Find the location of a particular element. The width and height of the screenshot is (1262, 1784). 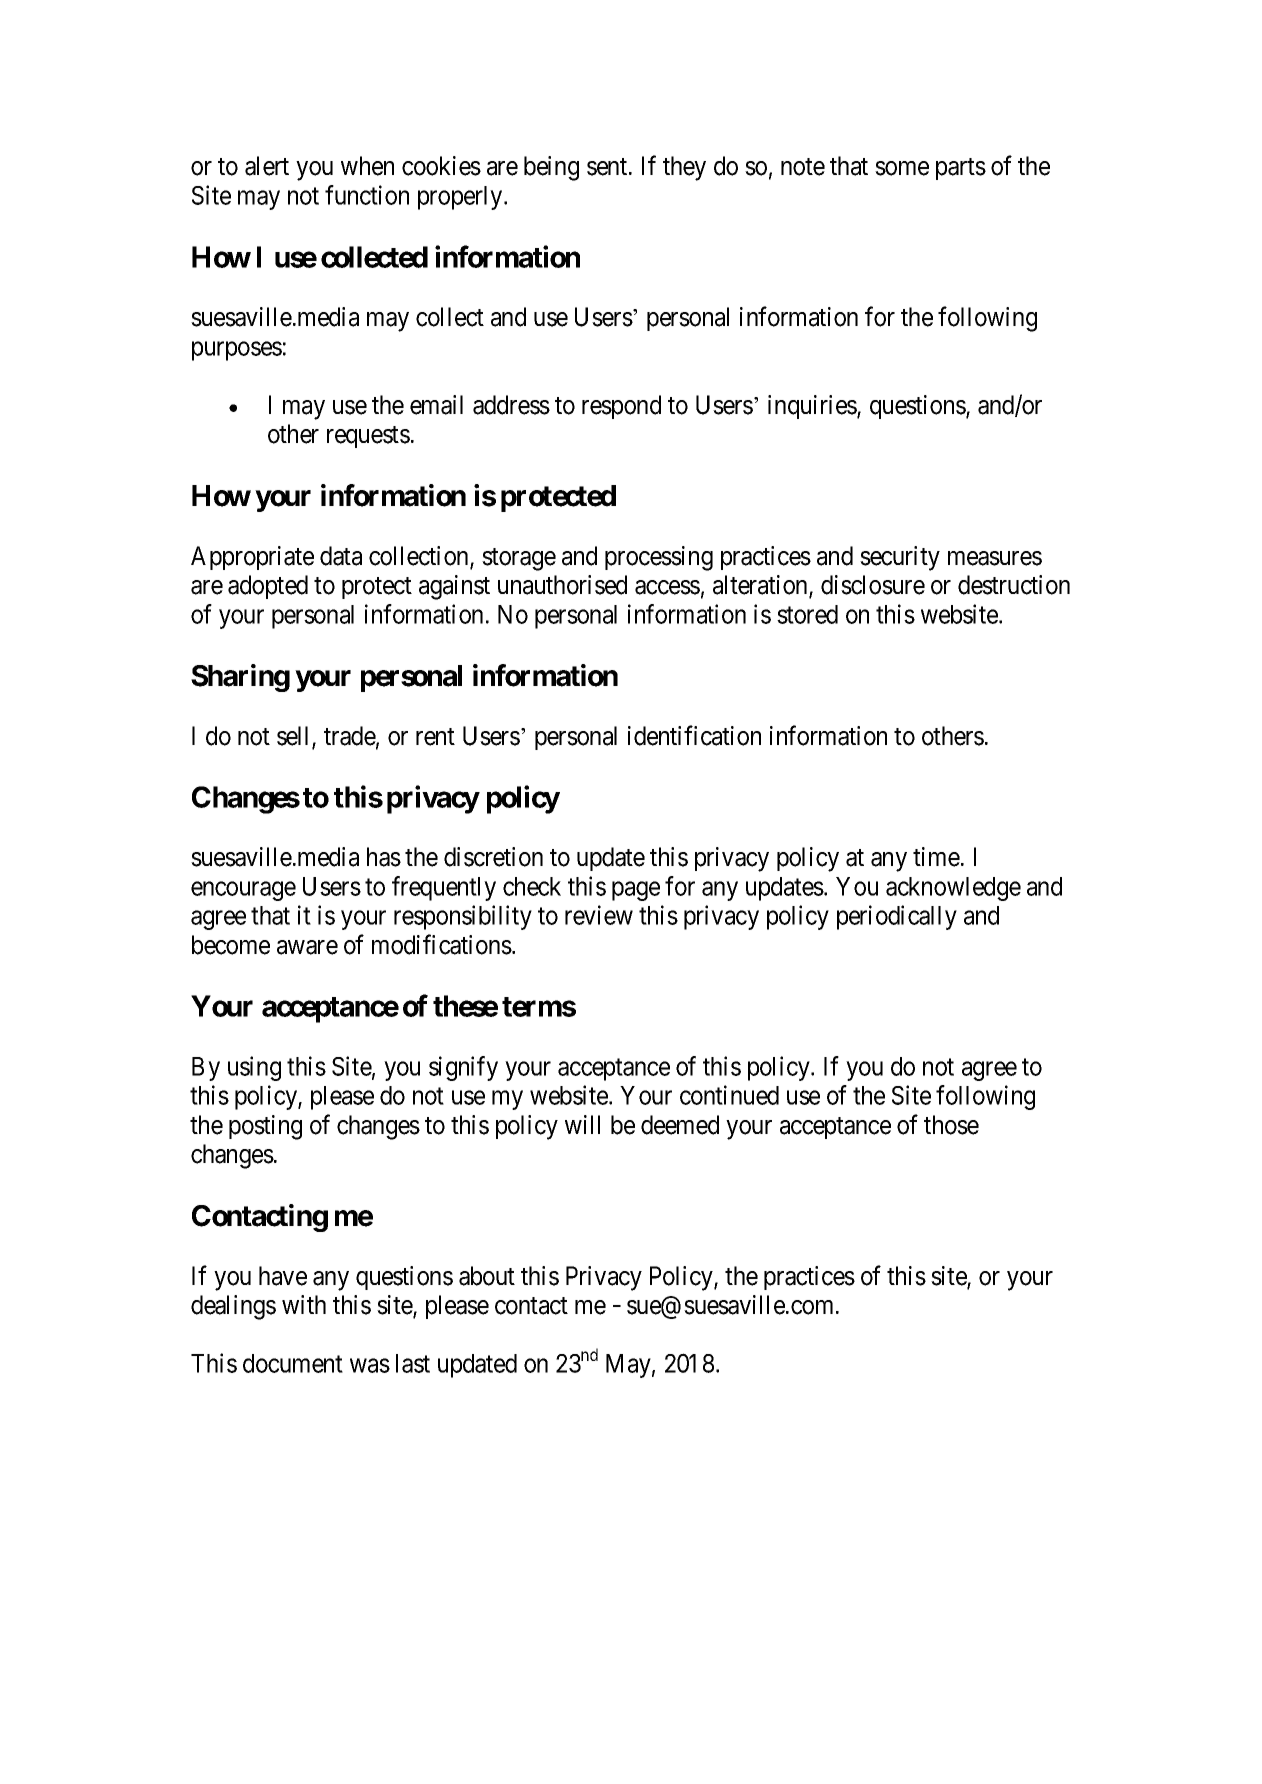

about is located at coordinates (487, 1276).
